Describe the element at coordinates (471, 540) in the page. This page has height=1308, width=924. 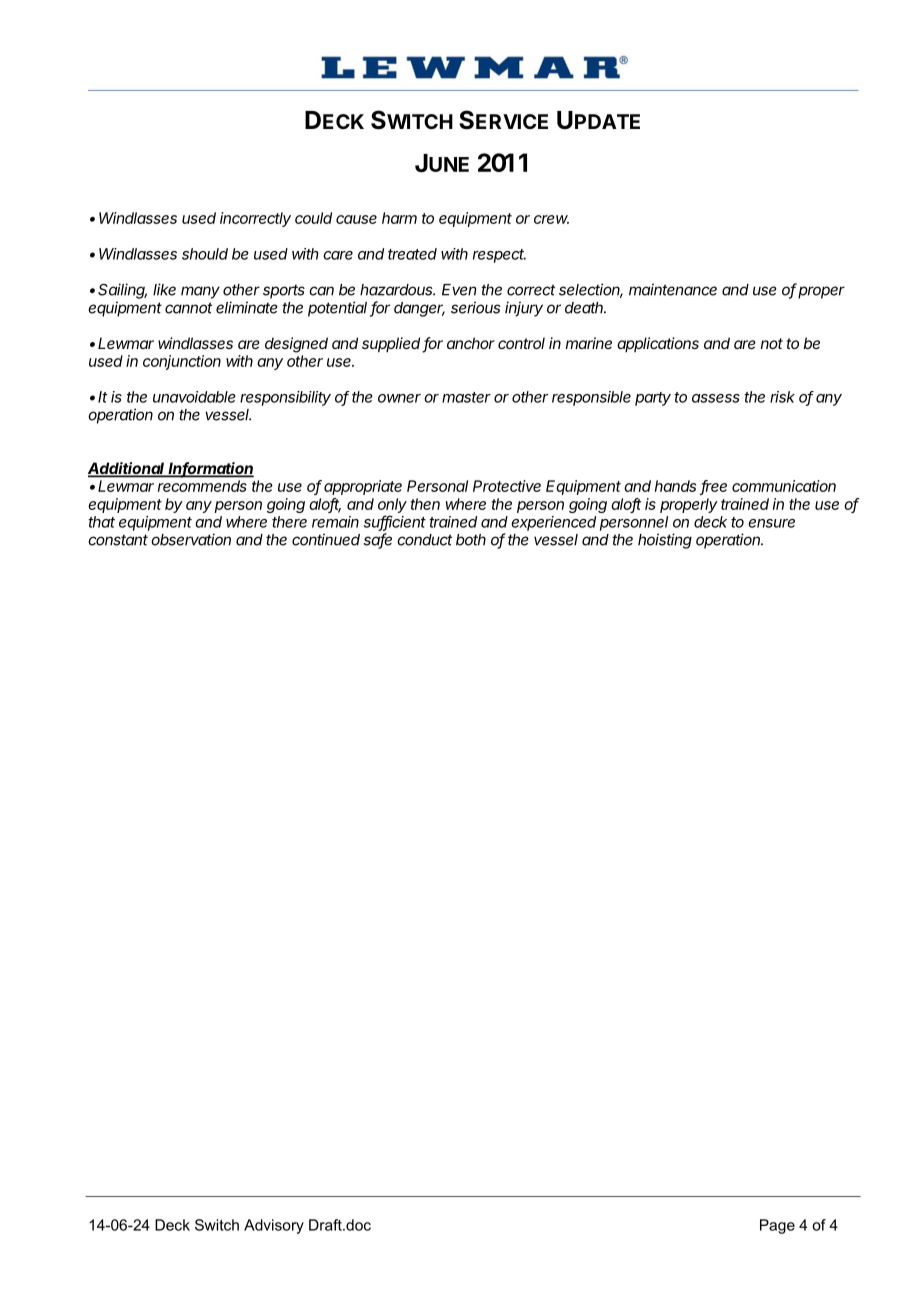
I see `both` at that location.
